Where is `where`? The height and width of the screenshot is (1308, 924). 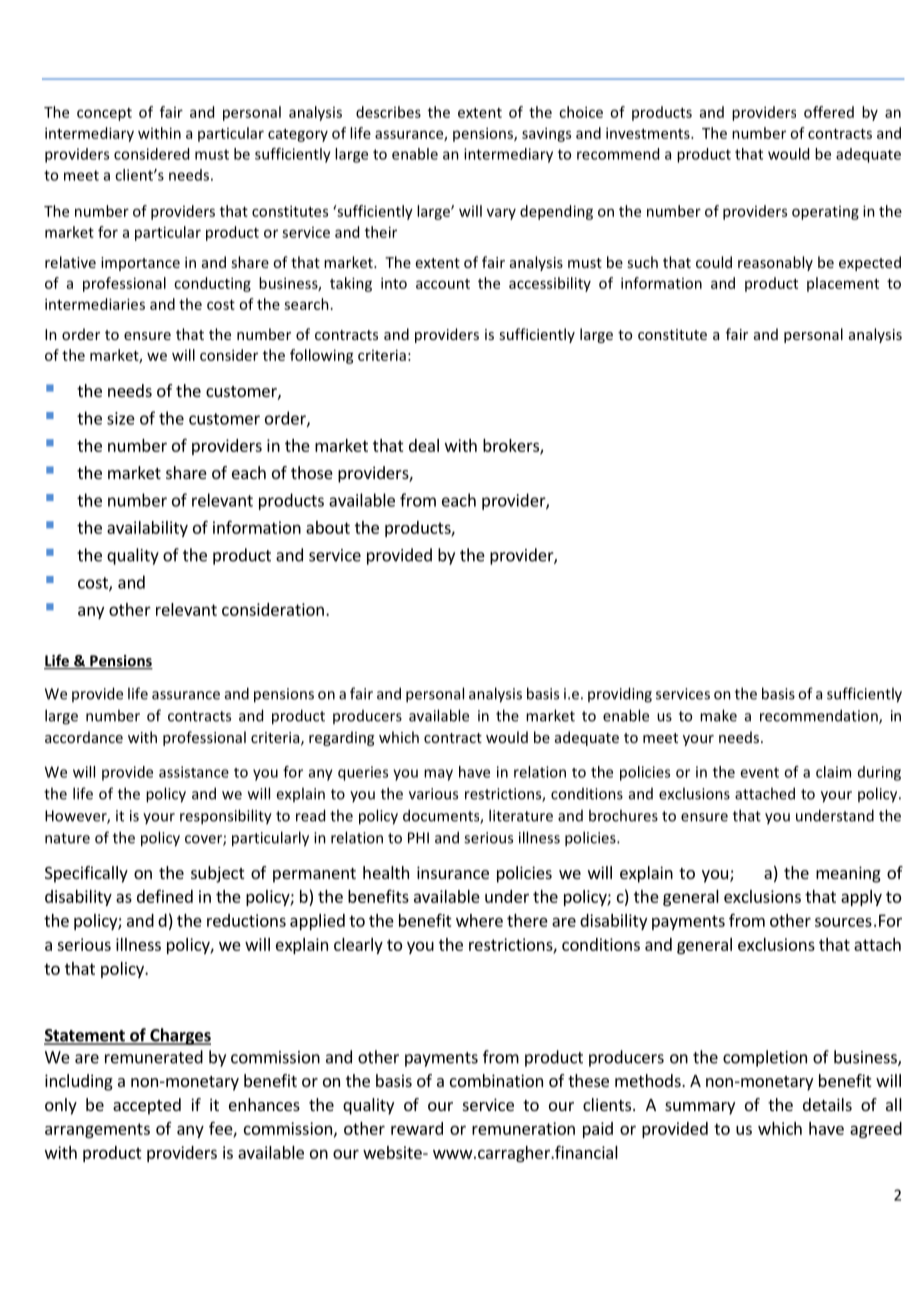 where is located at coordinates (479, 920).
